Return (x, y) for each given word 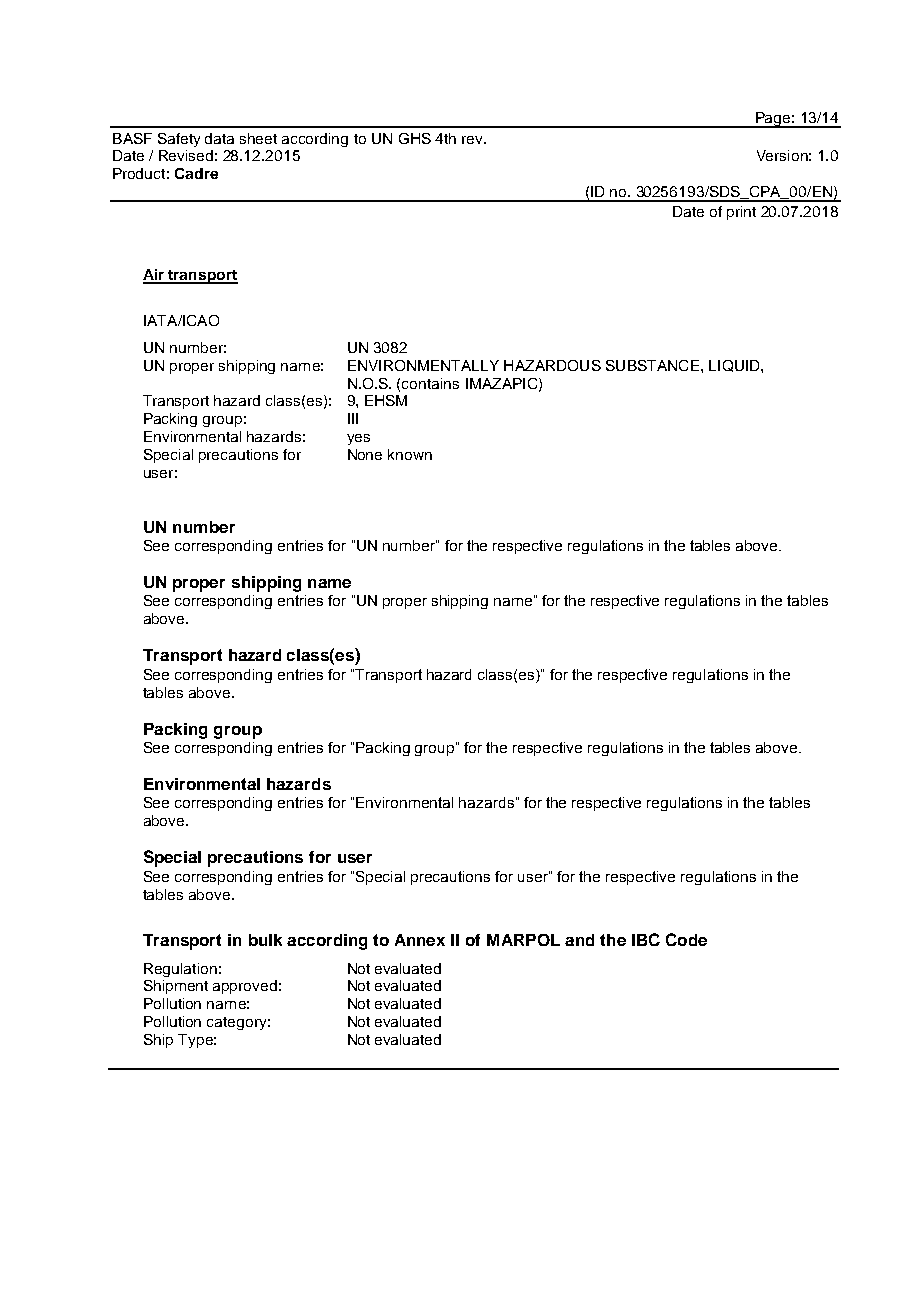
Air (155, 276)
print (741, 213)
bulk (265, 940)
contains (430, 383)
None (365, 454)
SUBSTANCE (652, 365)
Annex (420, 940)
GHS (415, 138)
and (579, 940)
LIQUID (735, 366)
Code (686, 939)
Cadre (196, 173)
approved (245, 987)
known (410, 454)
